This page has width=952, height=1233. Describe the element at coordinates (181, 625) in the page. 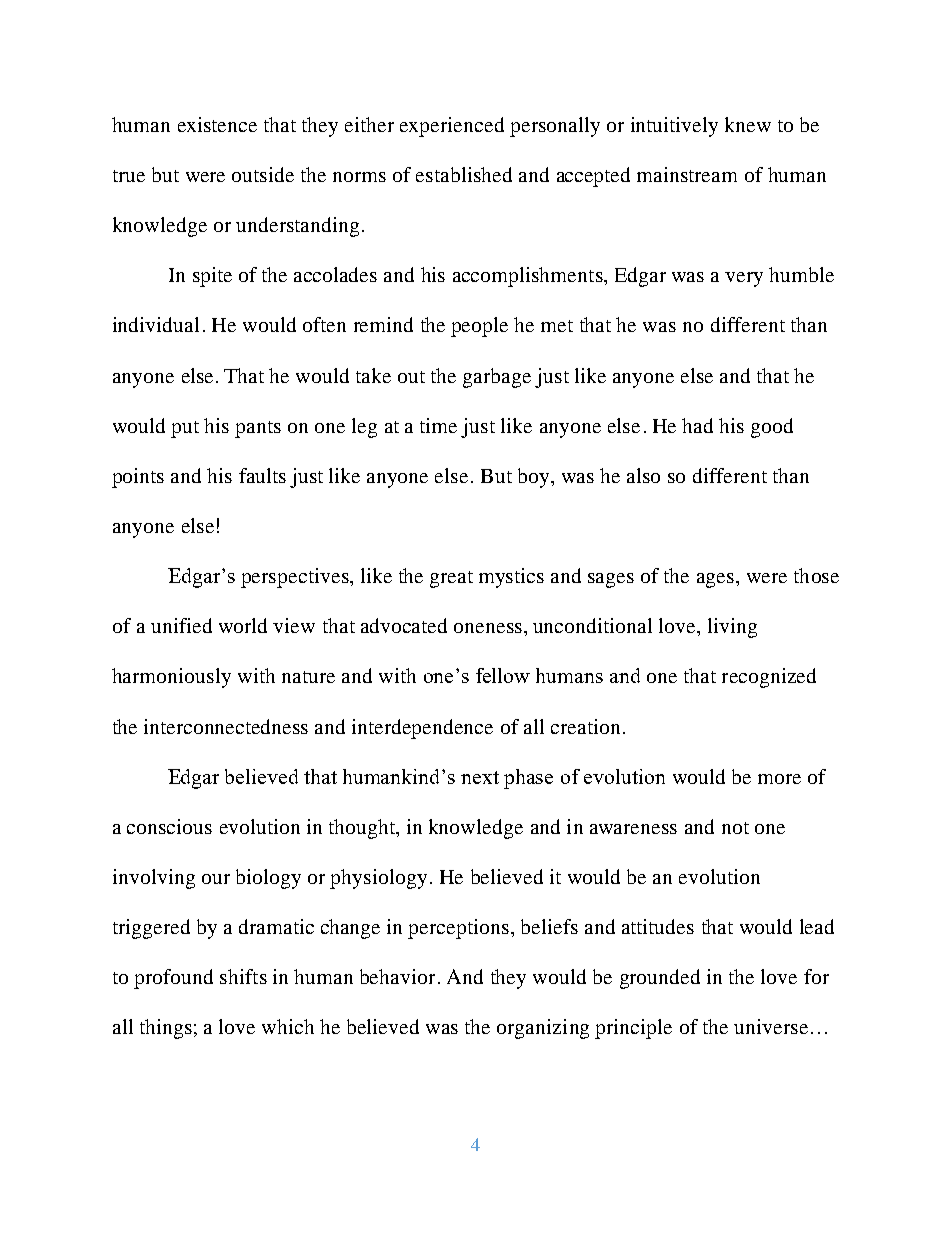

I see `unified` at that location.
